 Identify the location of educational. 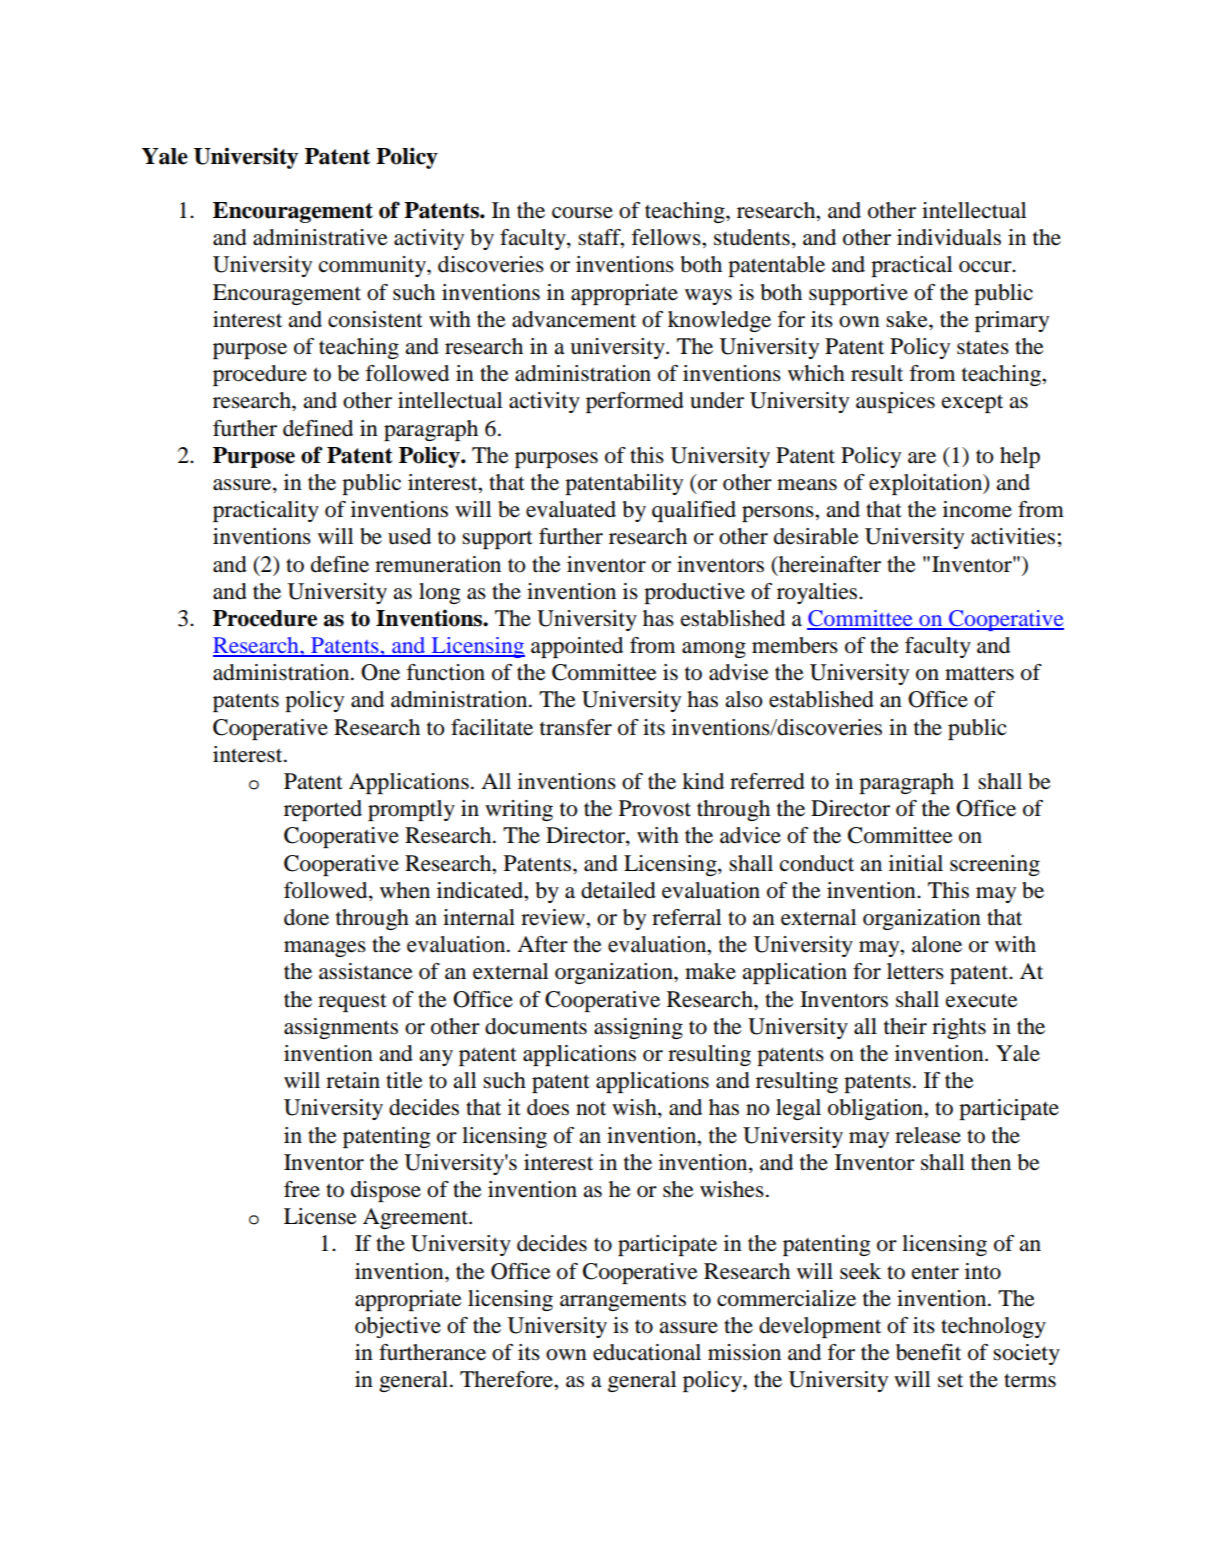
(647, 1352).
